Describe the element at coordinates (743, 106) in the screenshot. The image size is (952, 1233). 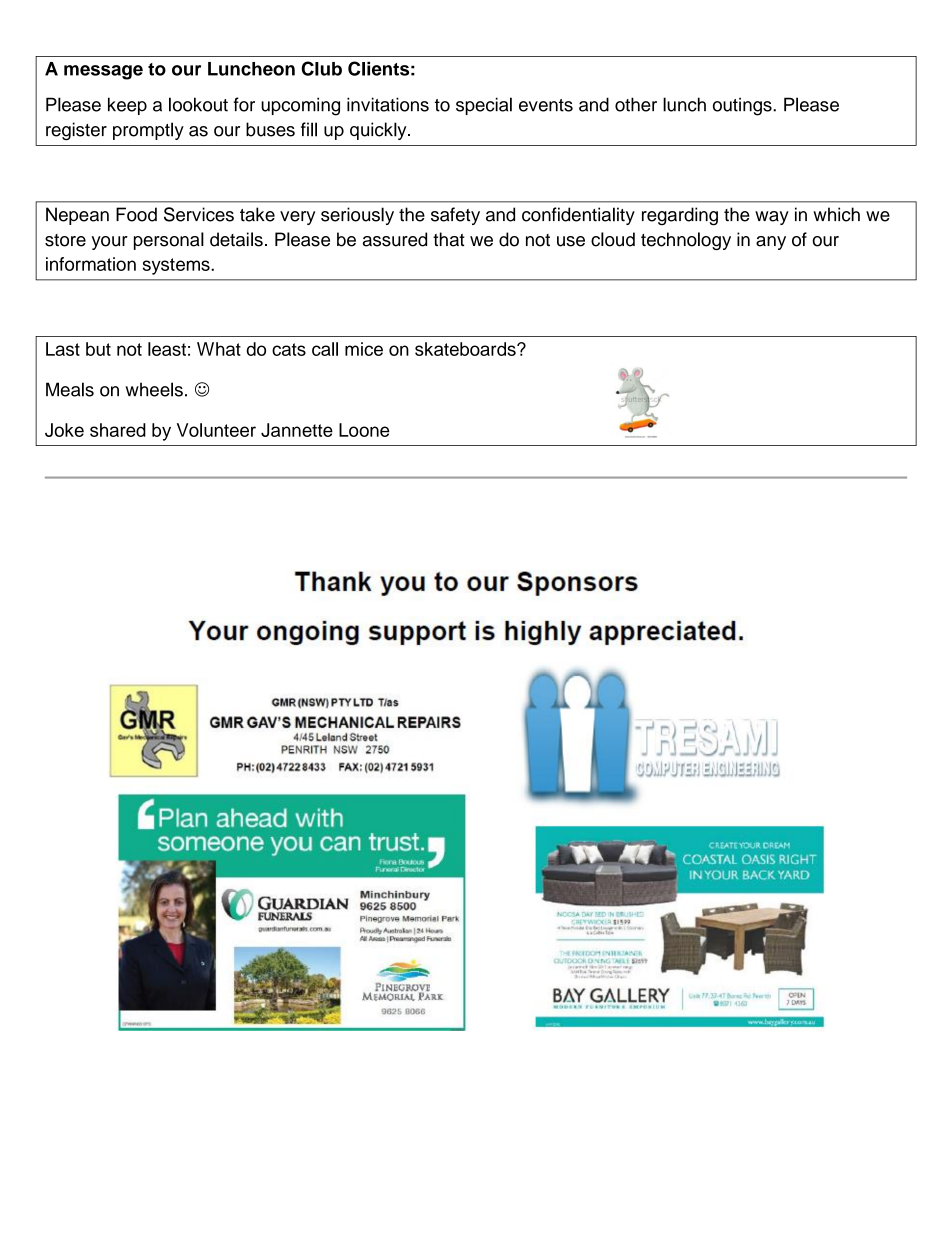
I see `outings` at that location.
